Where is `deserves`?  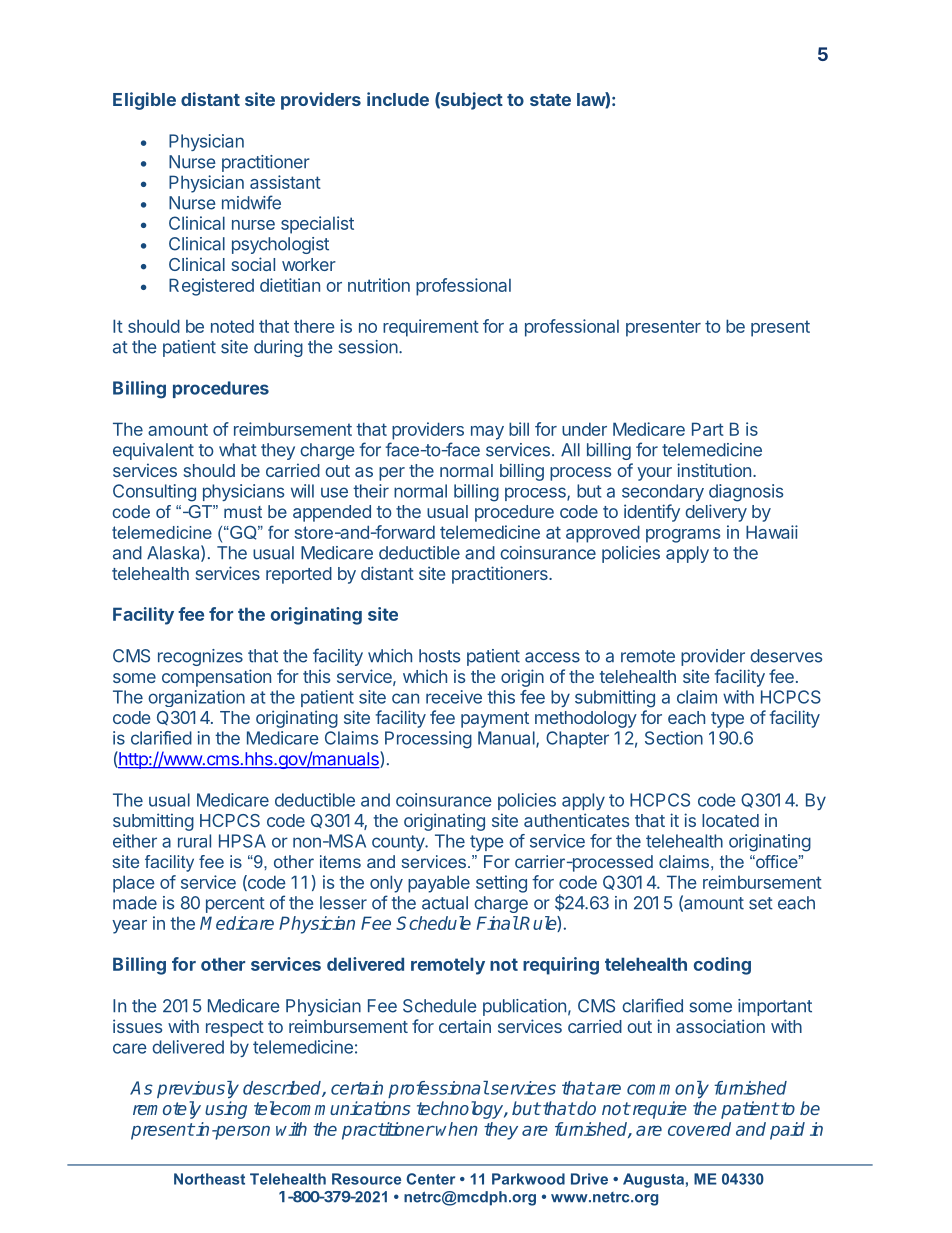 deserves is located at coordinates (786, 656).
